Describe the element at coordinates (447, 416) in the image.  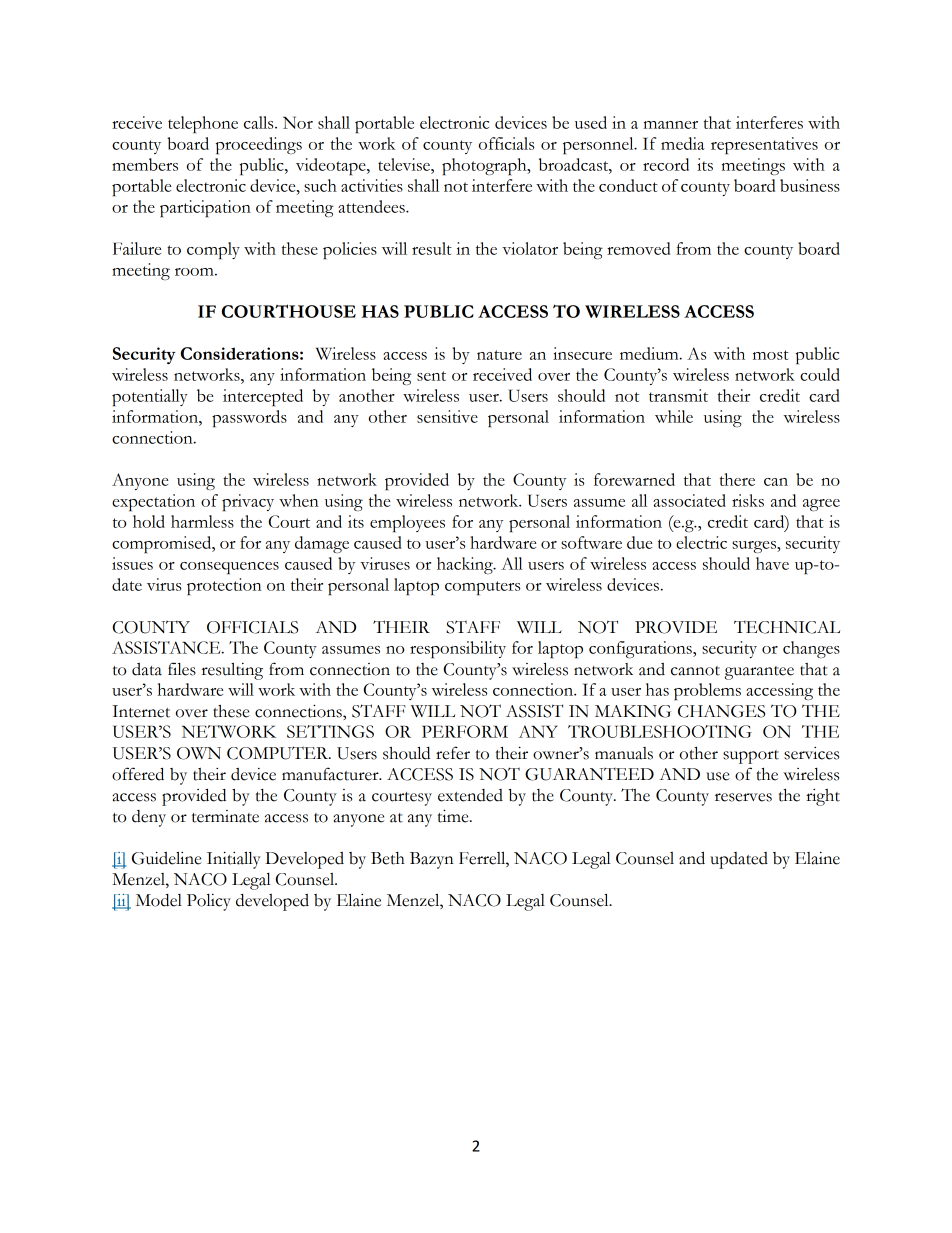
I see `sensitive` at that location.
